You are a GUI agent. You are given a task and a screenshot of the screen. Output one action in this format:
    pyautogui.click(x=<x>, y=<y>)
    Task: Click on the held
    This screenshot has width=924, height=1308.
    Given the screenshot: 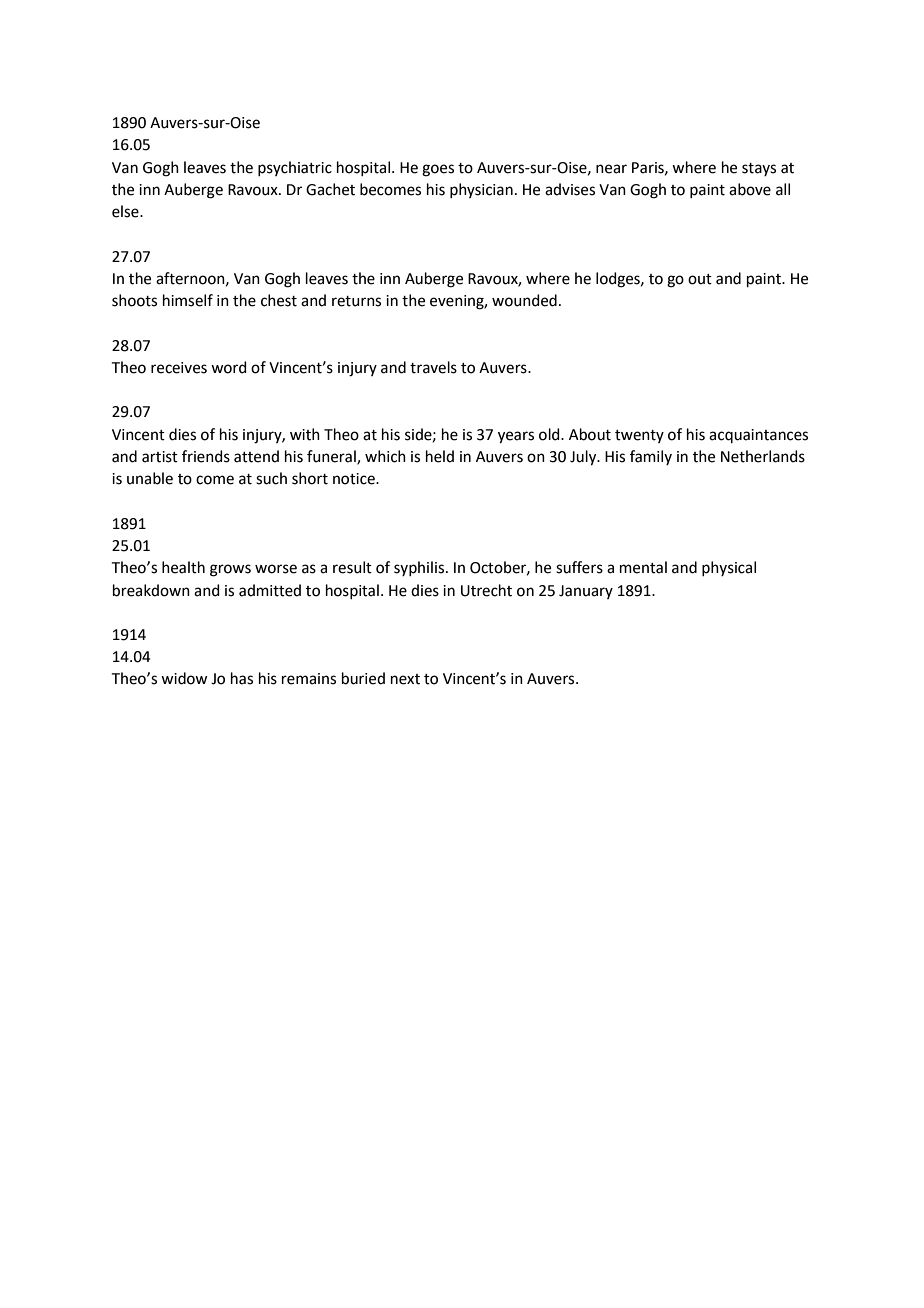 What is the action you would take?
    pyautogui.click(x=440, y=456)
